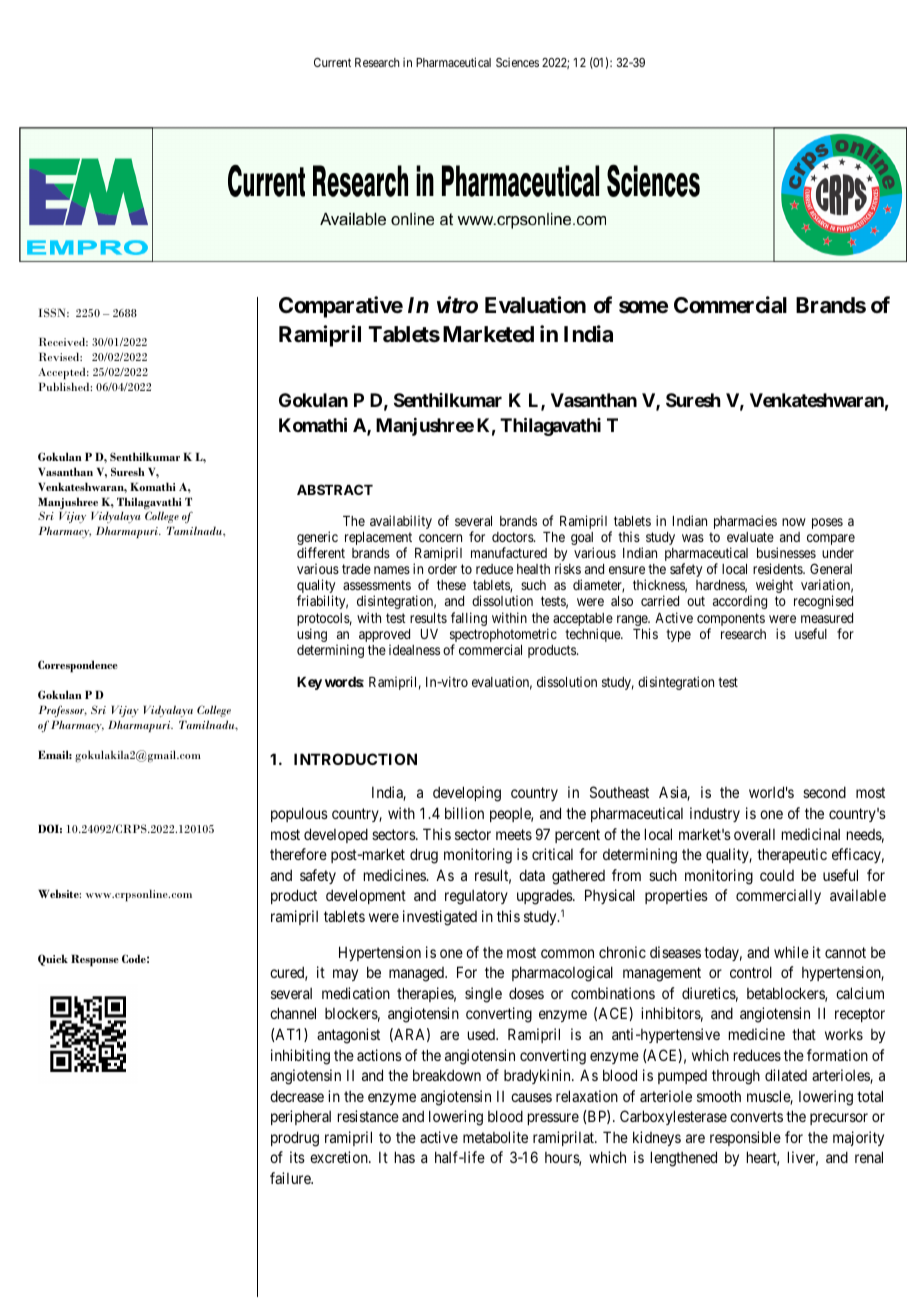 The width and height of the page is (924, 1308). Describe the element at coordinates (469, 619) in the page. I see `falling` at that location.
